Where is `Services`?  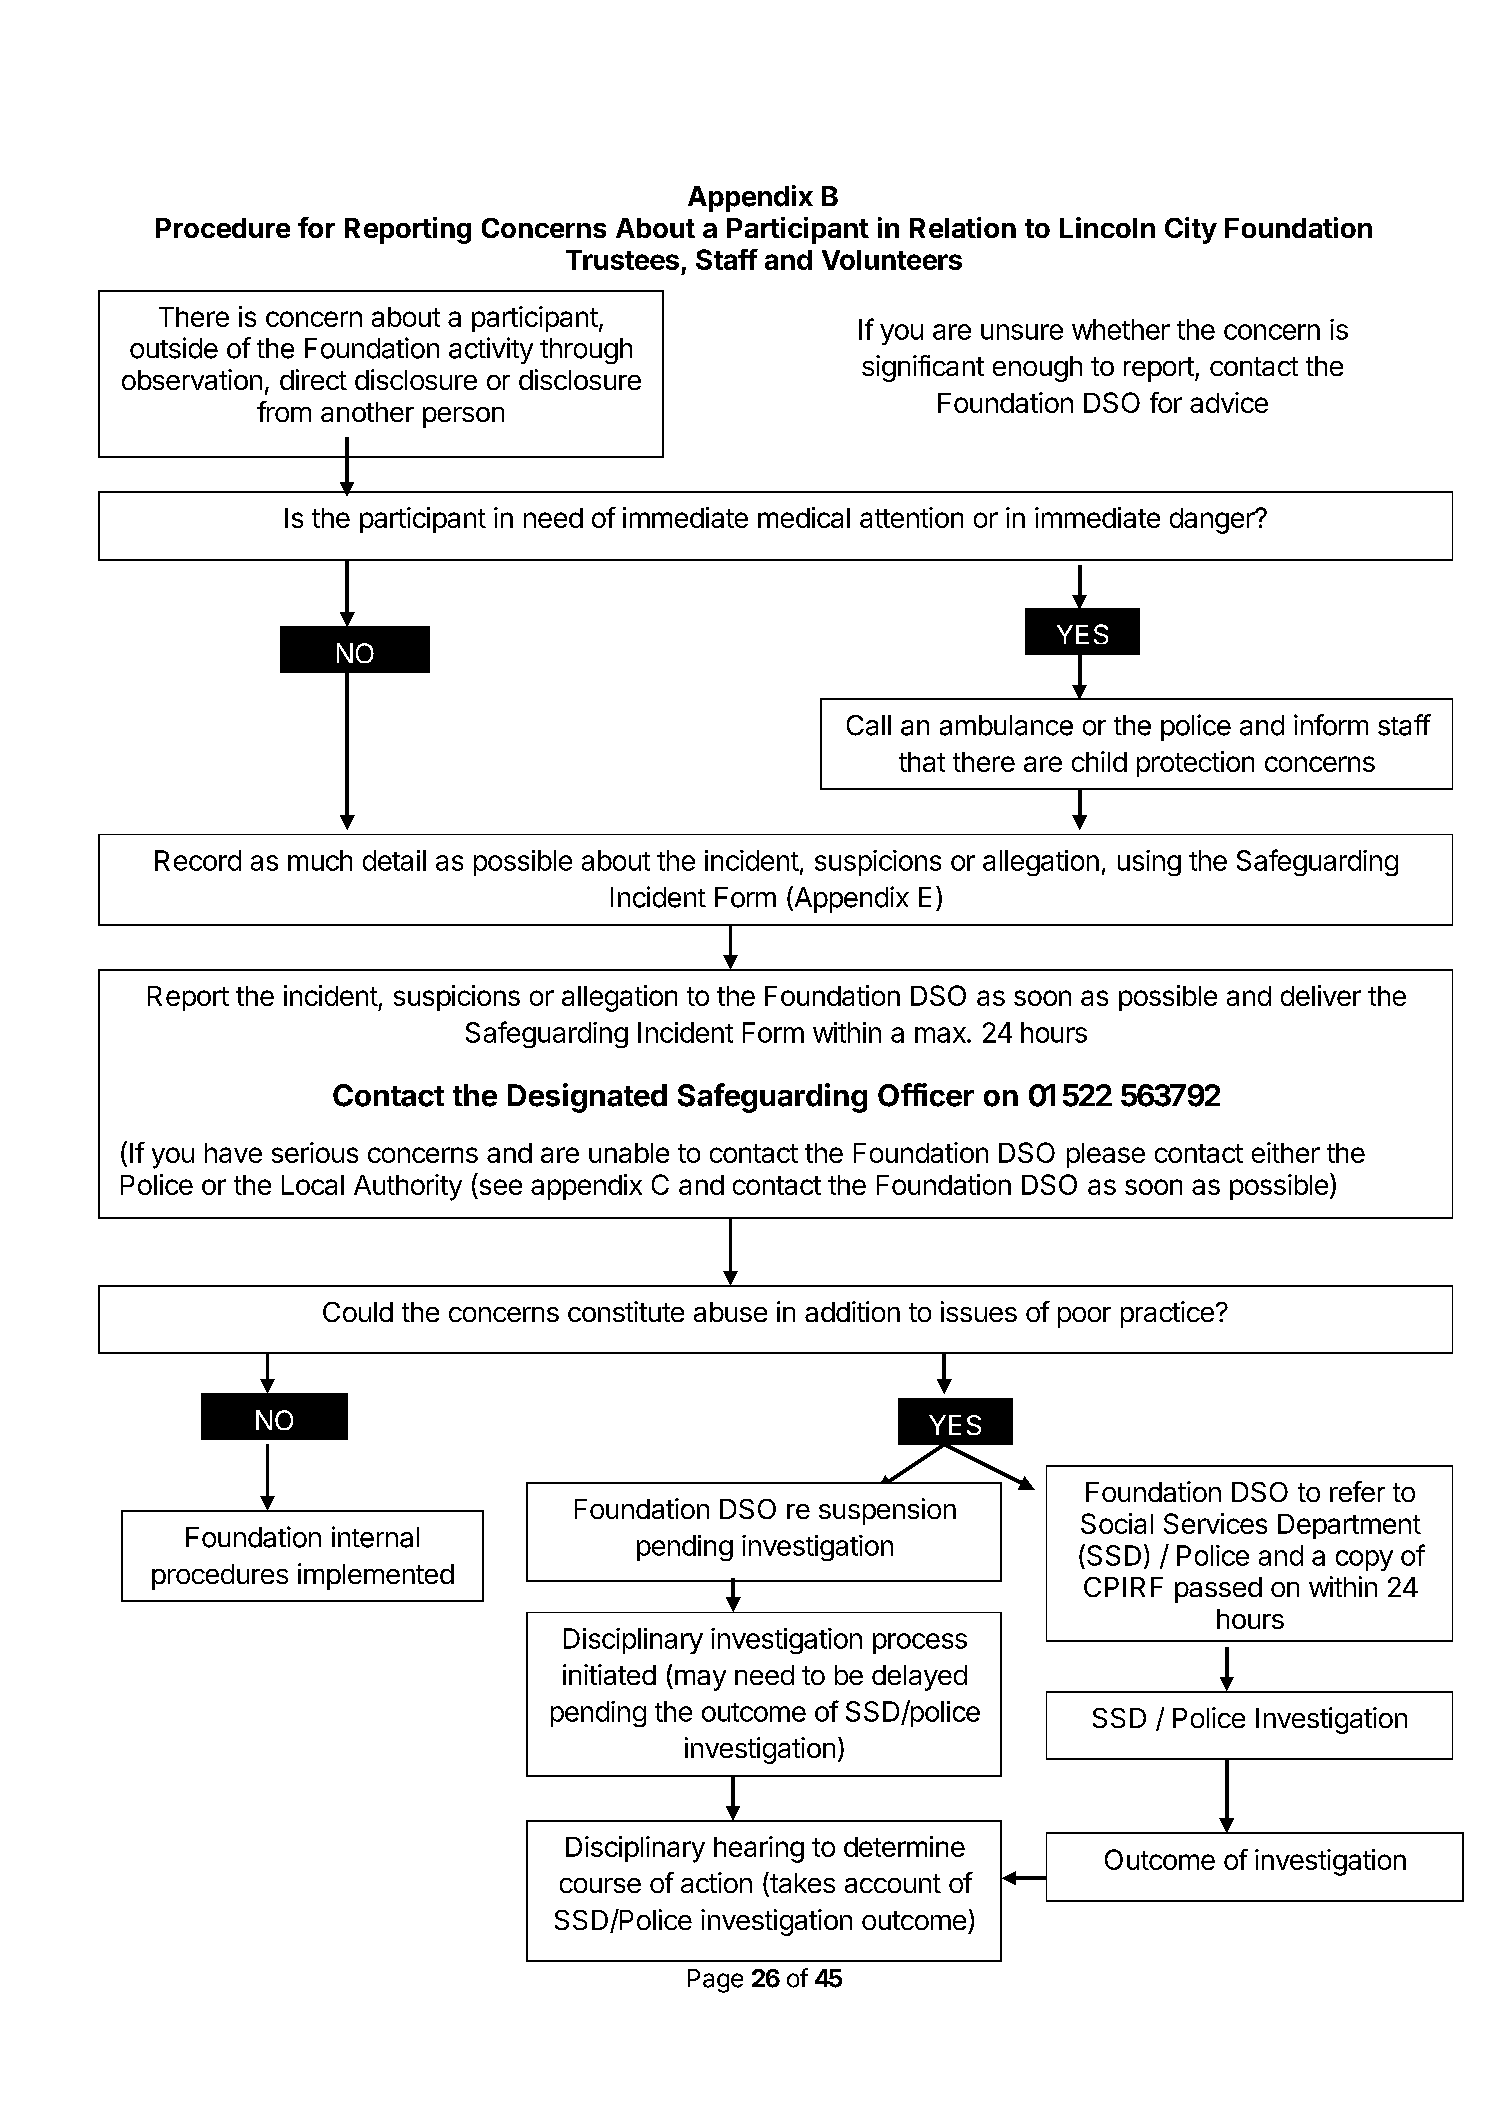
Services is located at coordinates (1215, 1523).
